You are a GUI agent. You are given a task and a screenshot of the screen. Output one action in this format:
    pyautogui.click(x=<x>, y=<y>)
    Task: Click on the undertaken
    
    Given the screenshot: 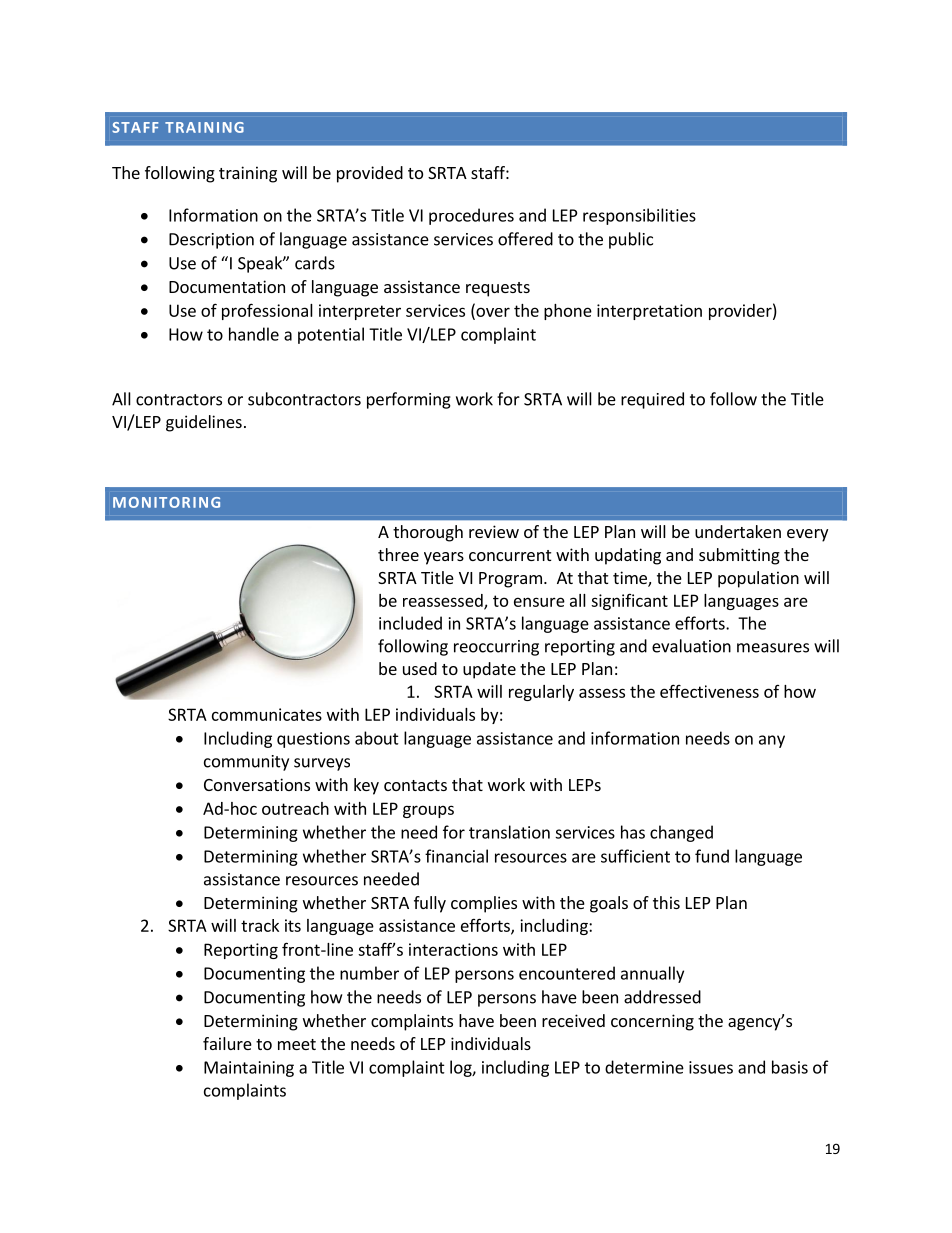 What is the action you would take?
    pyautogui.click(x=738, y=531)
